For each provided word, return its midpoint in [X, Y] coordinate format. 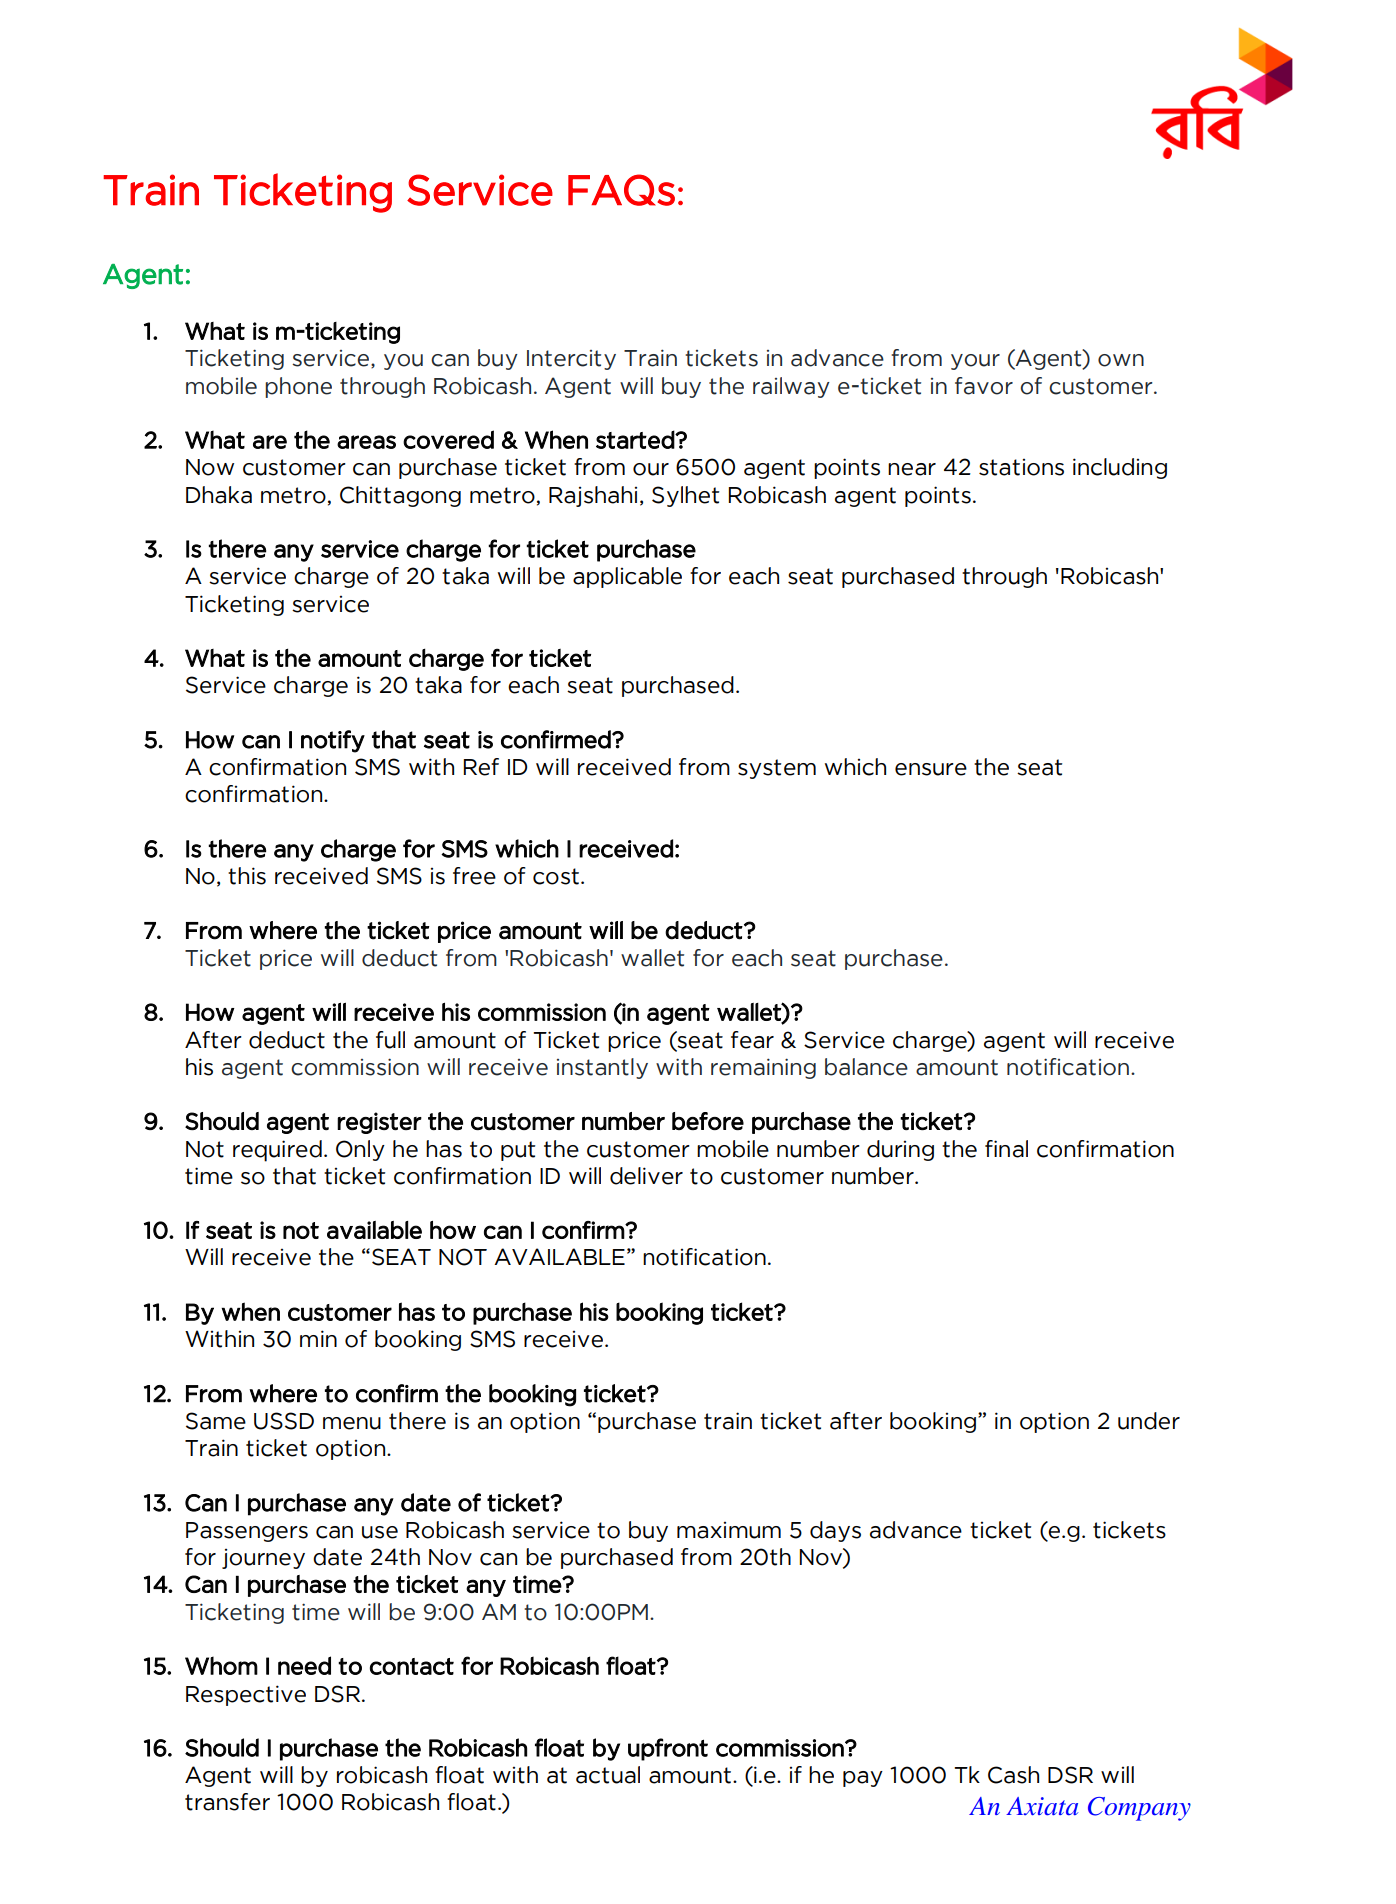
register [379, 1123]
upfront [668, 1749]
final [1006, 1149]
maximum [729, 1530]
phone [298, 387]
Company [1139, 1809]
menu [352, 1423]
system [777, 769]
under [1149, 1421]
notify [333, 741]
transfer [227, 1802]
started [636, 439]
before [708, 1121]
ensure [931, 769]
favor [984, 386]
